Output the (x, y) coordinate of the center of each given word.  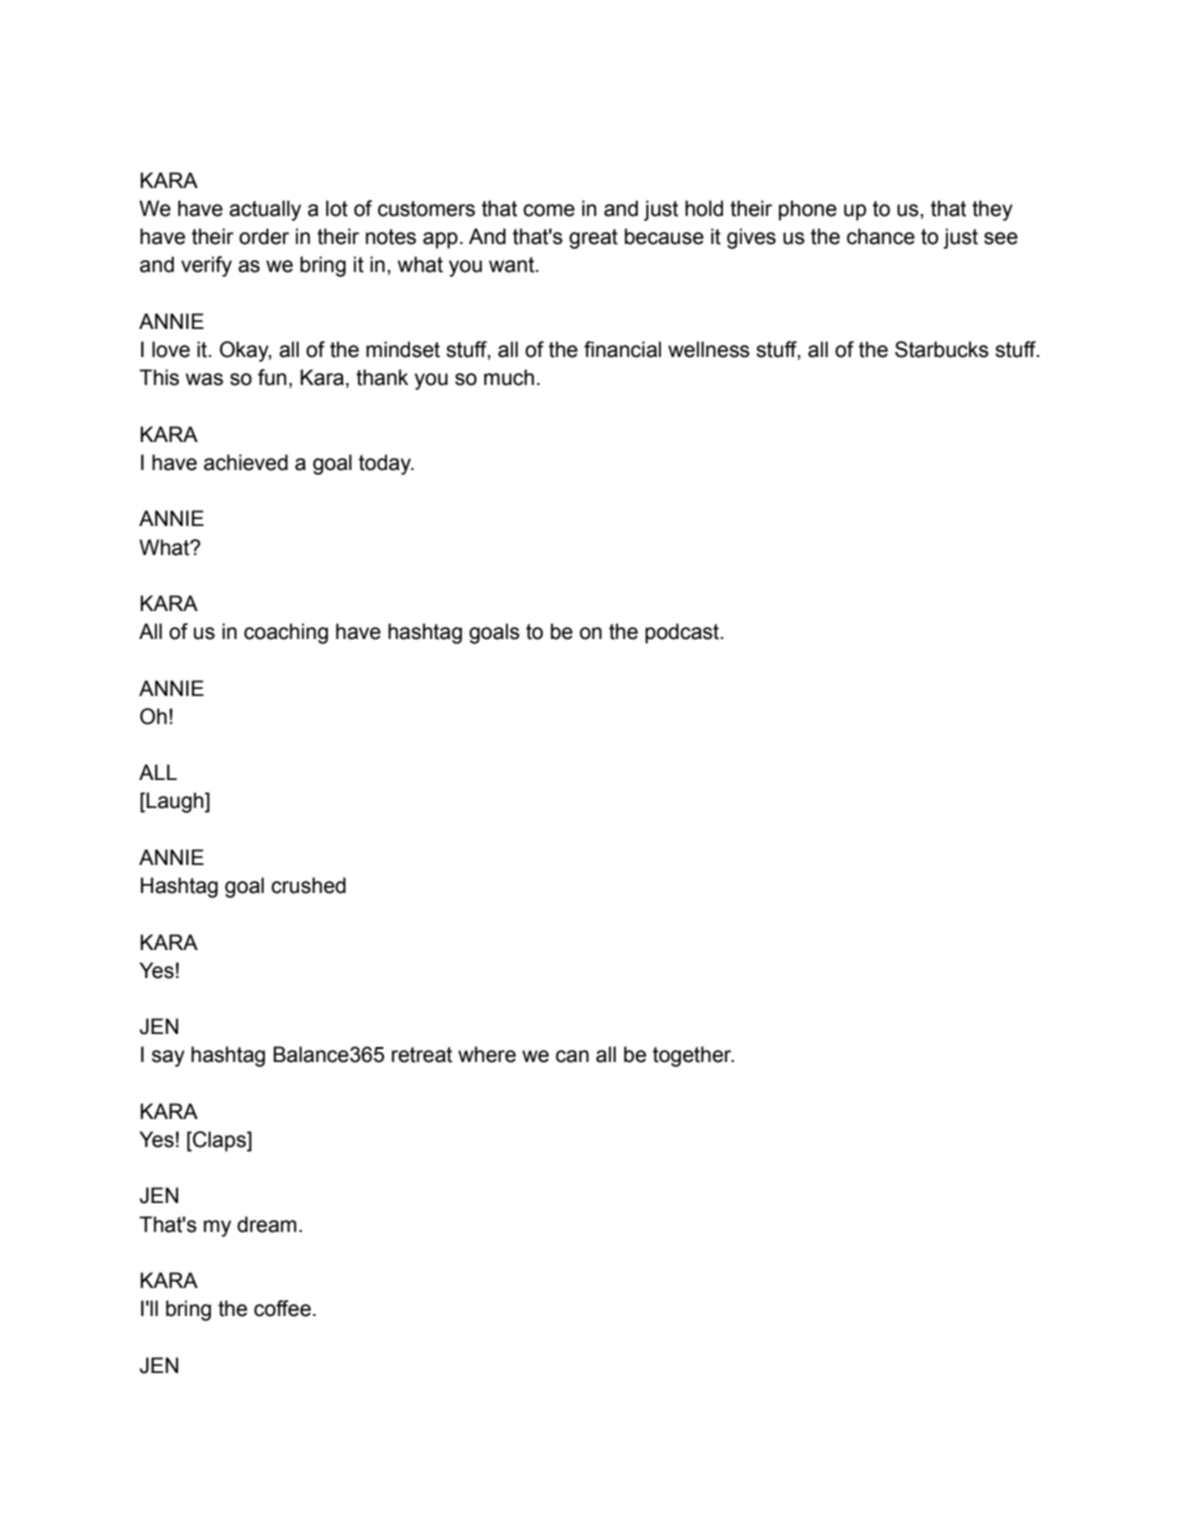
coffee (282, 1308)
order (264, 236)
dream (266, 1224)
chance (881, 236)
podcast (683, 633)
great (593, 239)
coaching (286, 633)
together (693, 1056)
